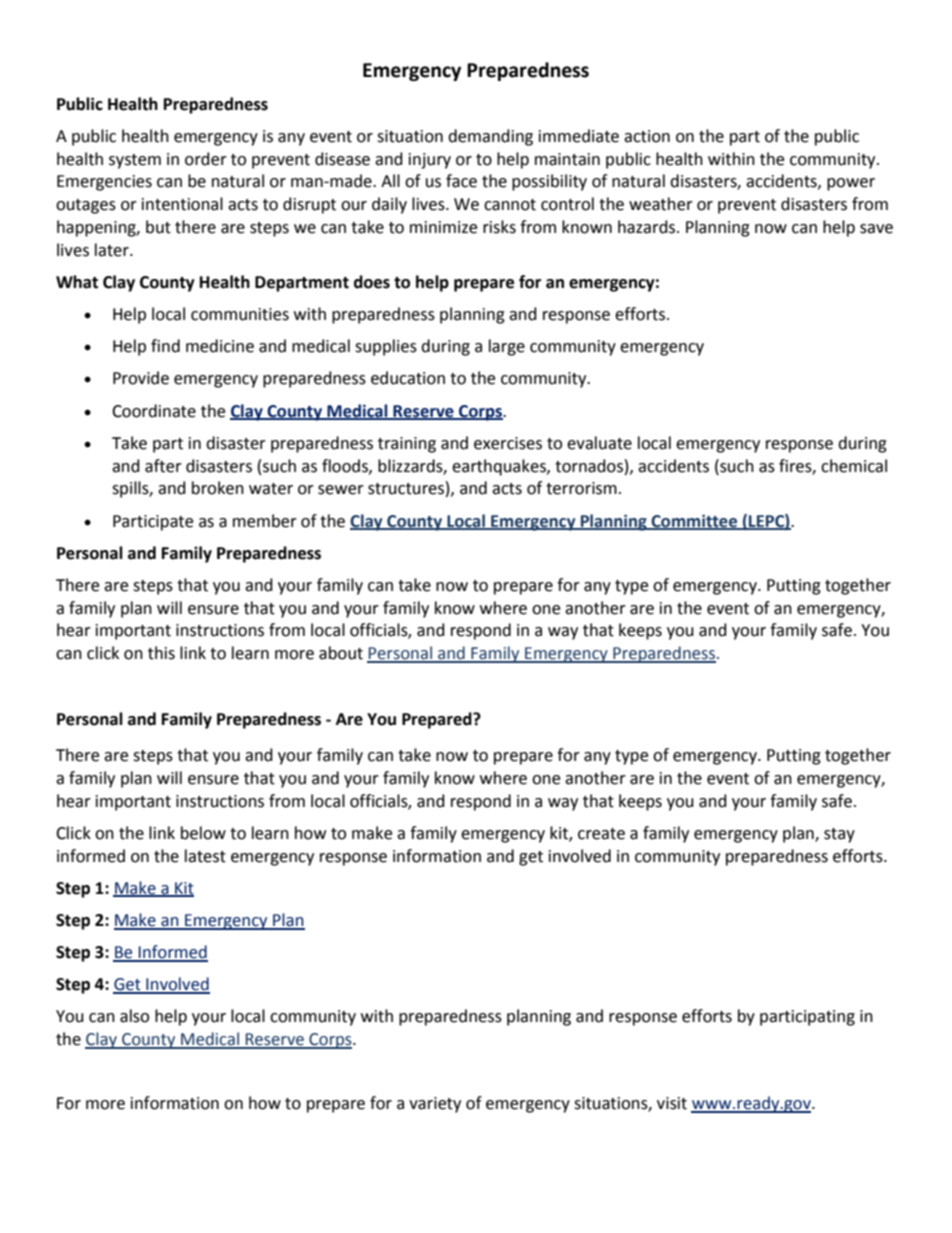 This page has height=1233, width=952. I want to click on this, so click(161, 653).
